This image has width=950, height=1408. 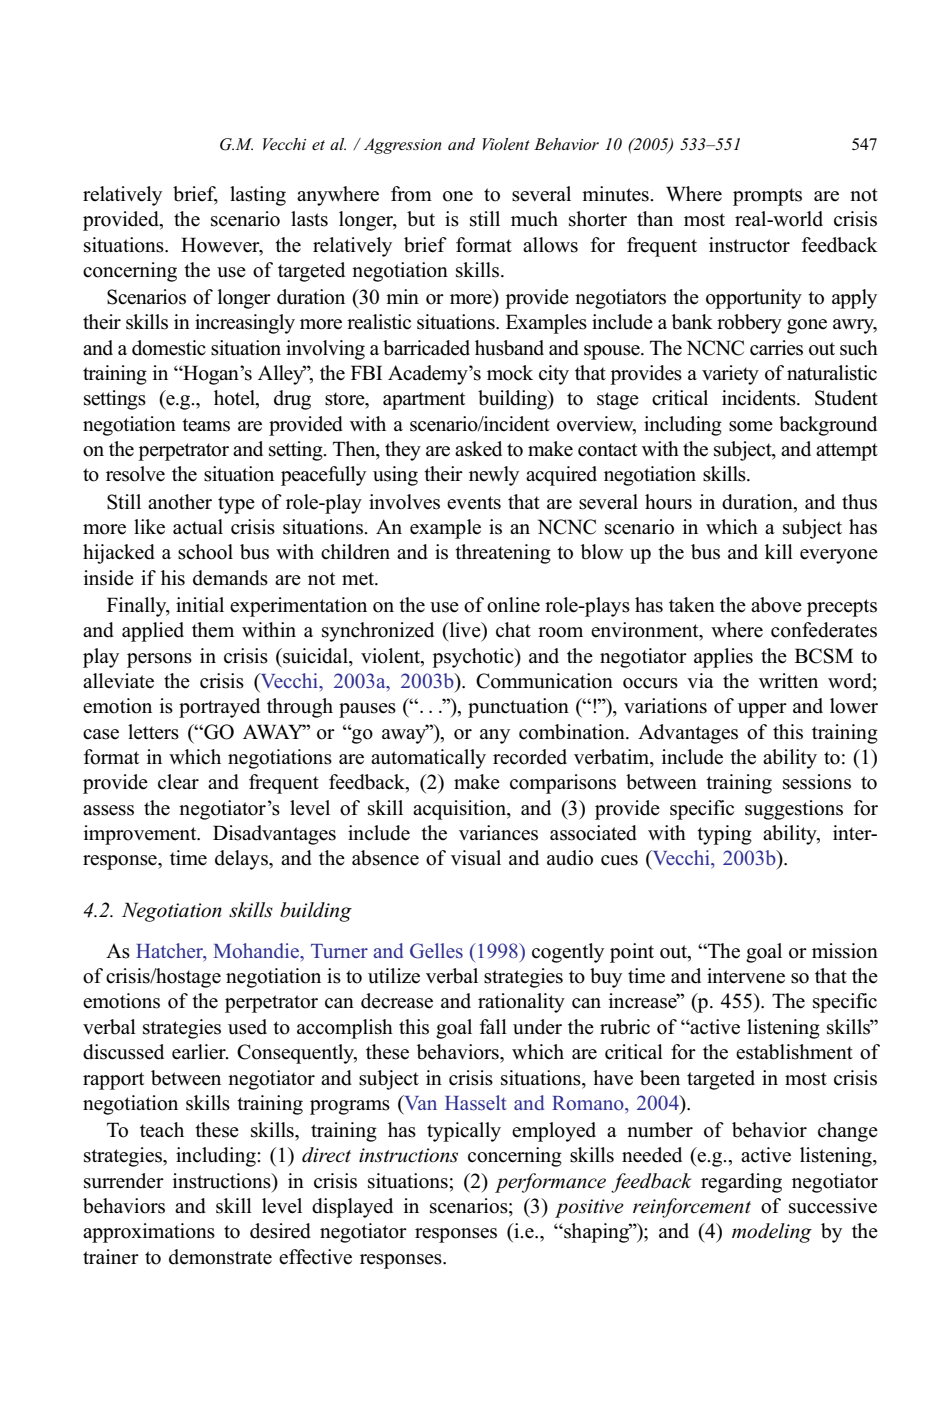 What do you see at coordinates (762, 710) in the image?
I see `upper` at bounding box center [762, 710].
